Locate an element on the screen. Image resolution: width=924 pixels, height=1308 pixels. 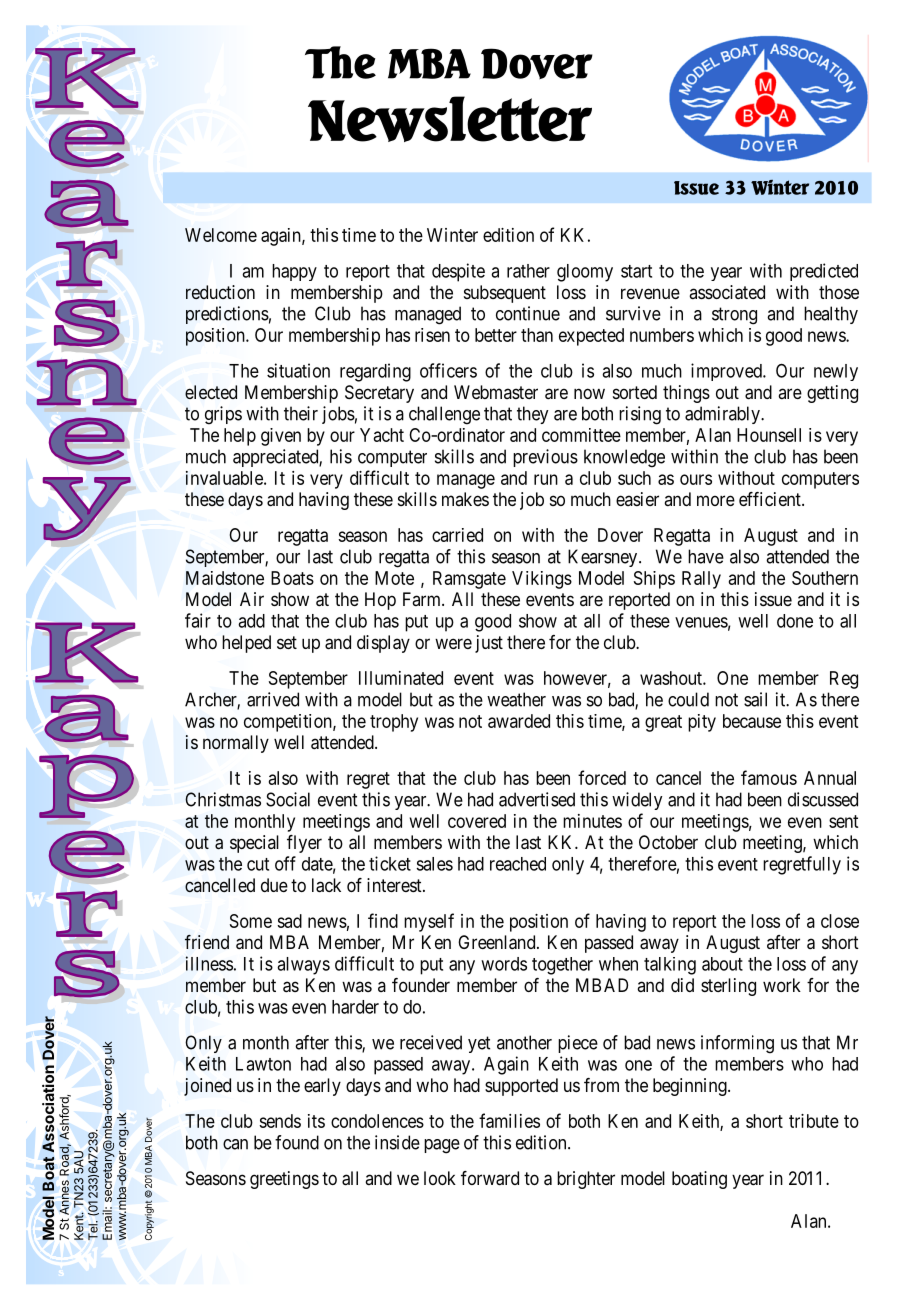
admirably is located at coordinates (723, 415).
